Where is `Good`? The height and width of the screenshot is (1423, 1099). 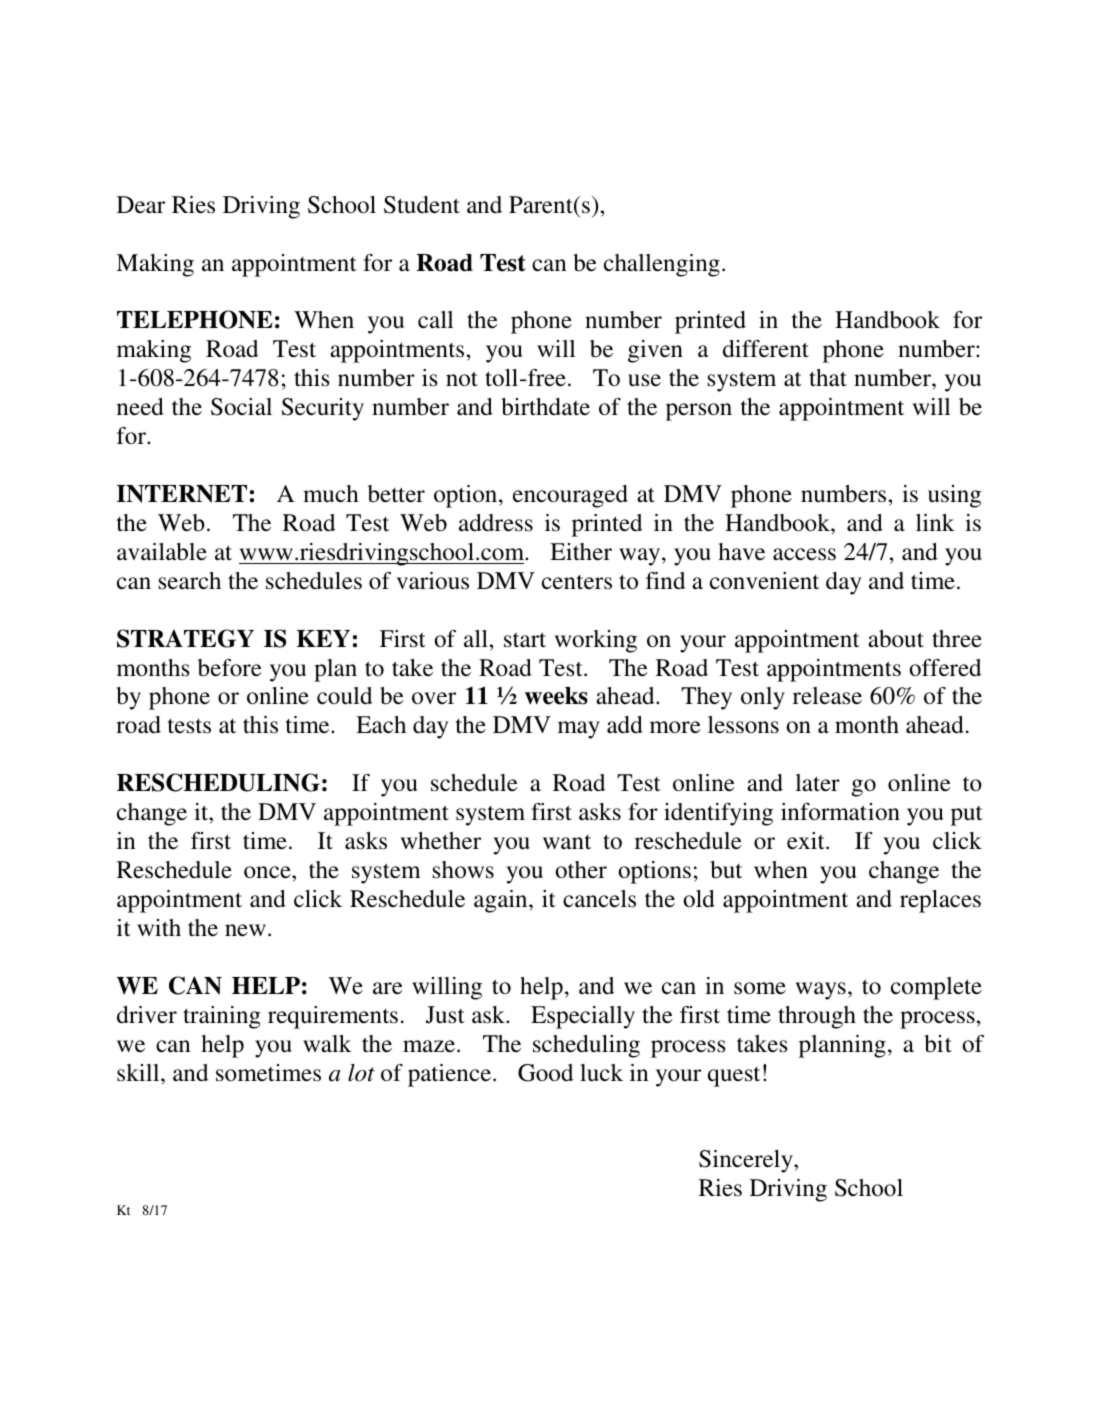
Good is located at coordinates (545, 1073).
